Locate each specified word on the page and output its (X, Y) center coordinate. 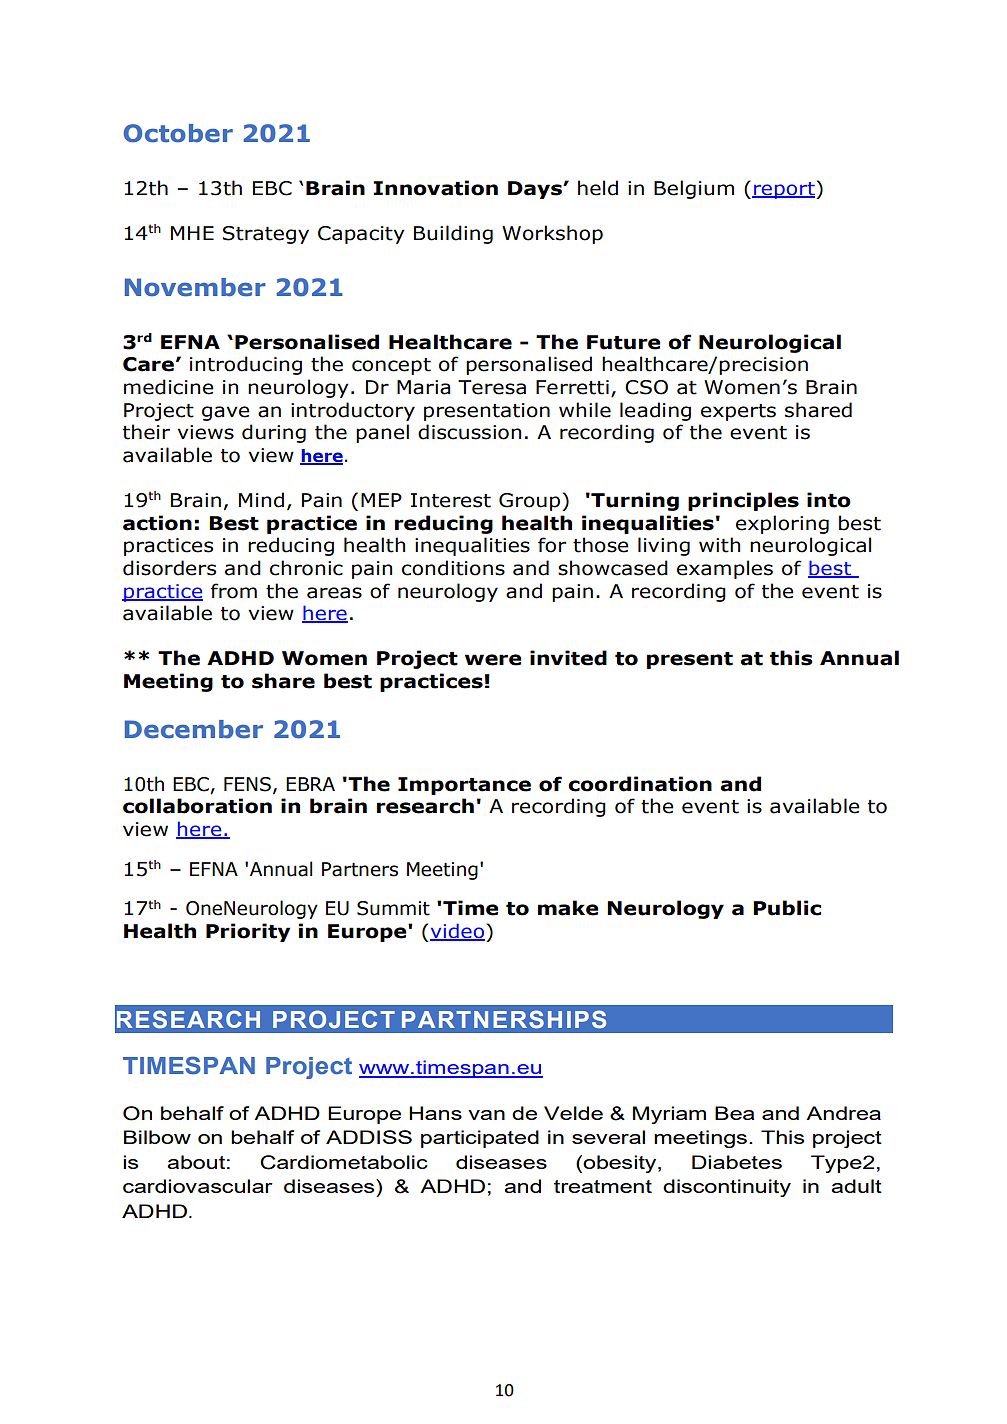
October (178, 133)
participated (480, 1139)
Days (536, 190)
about (196, 1162)
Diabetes (737, 1162)
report (784, 190)
